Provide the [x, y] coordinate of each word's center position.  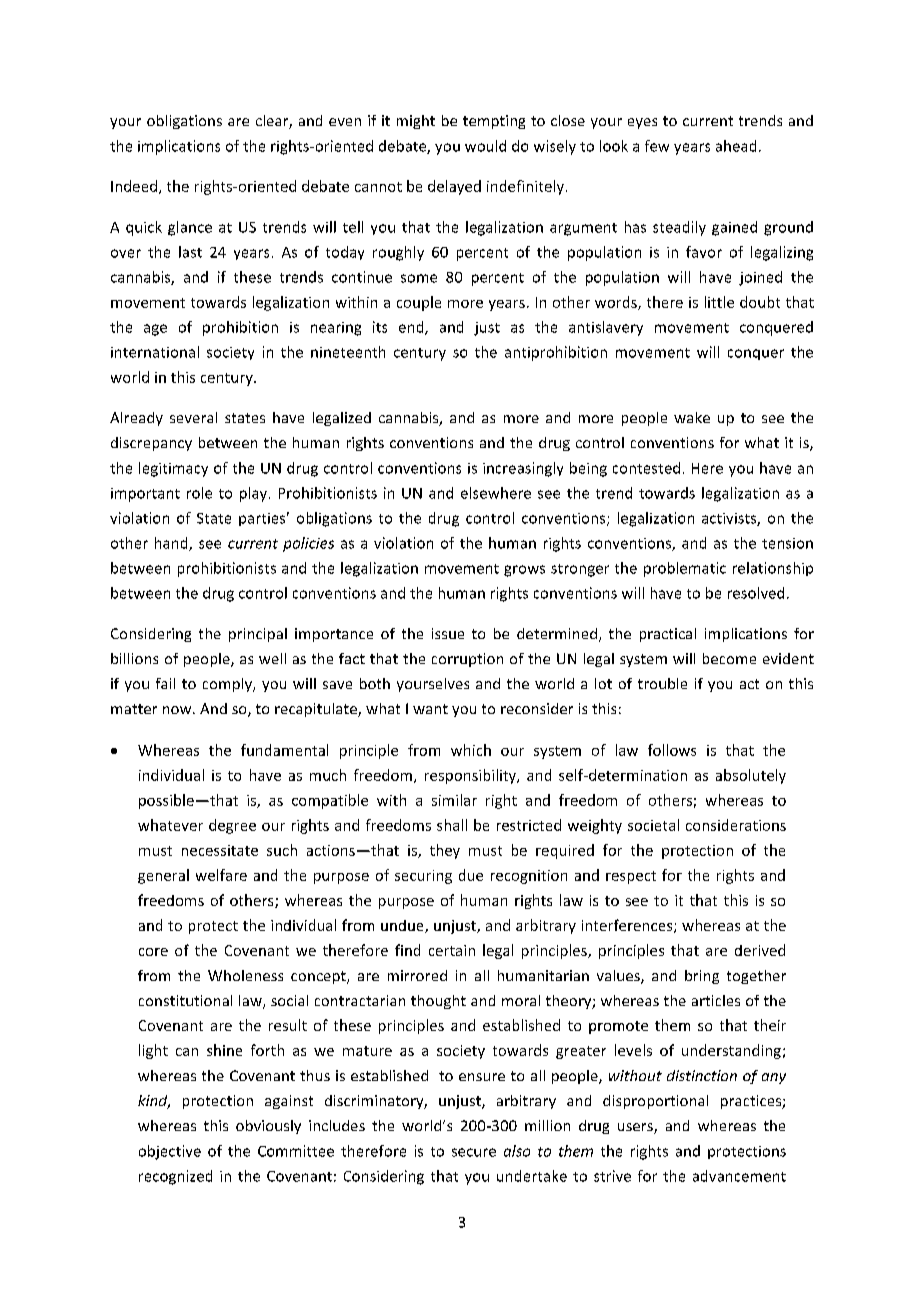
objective [170, 1152]
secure [474, 1152]
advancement [739, 1176]
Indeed [134, 186]
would [485, 146]
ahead [736, 146]
